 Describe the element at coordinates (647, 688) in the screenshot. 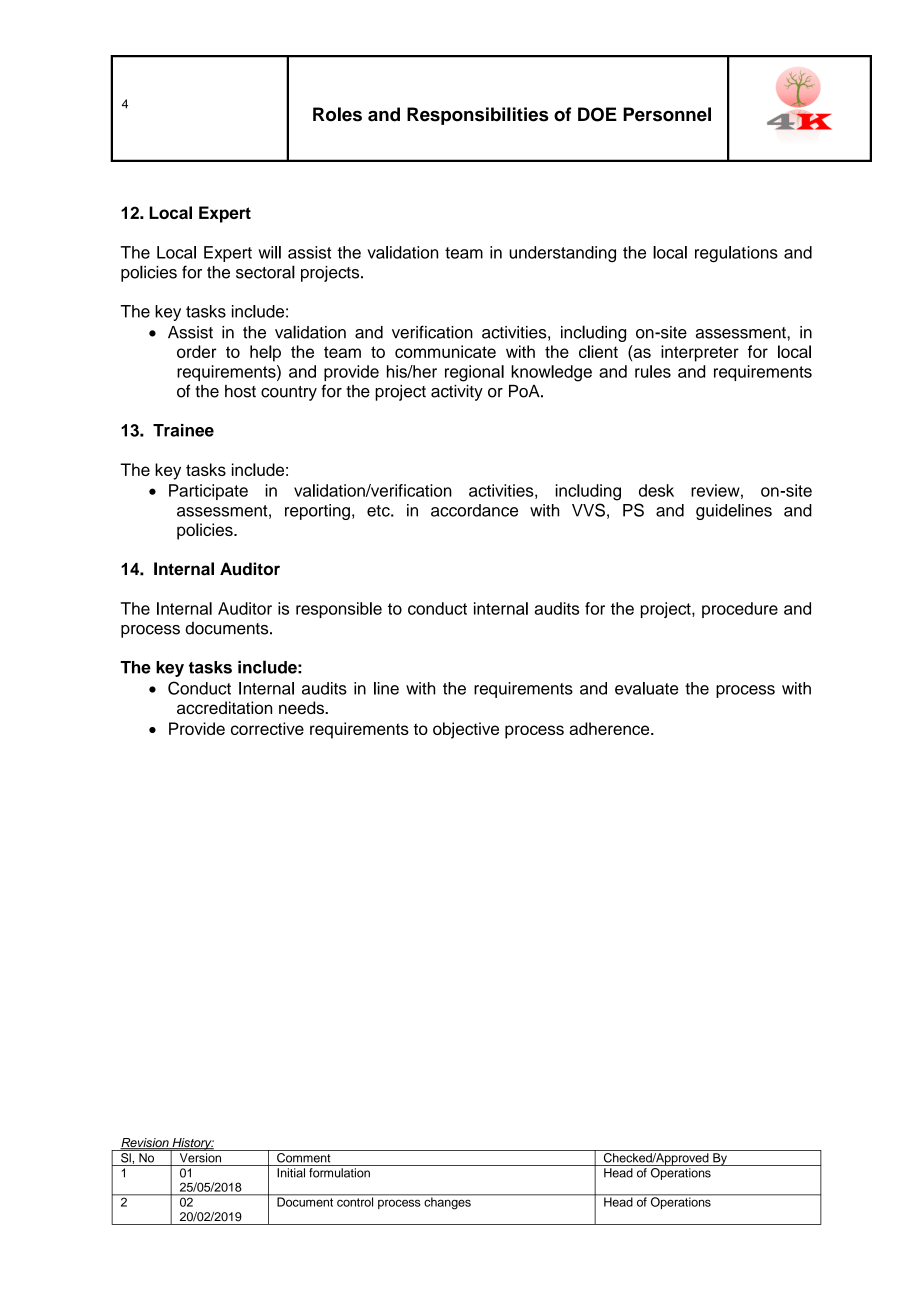

I see `evaluate` at that location.
